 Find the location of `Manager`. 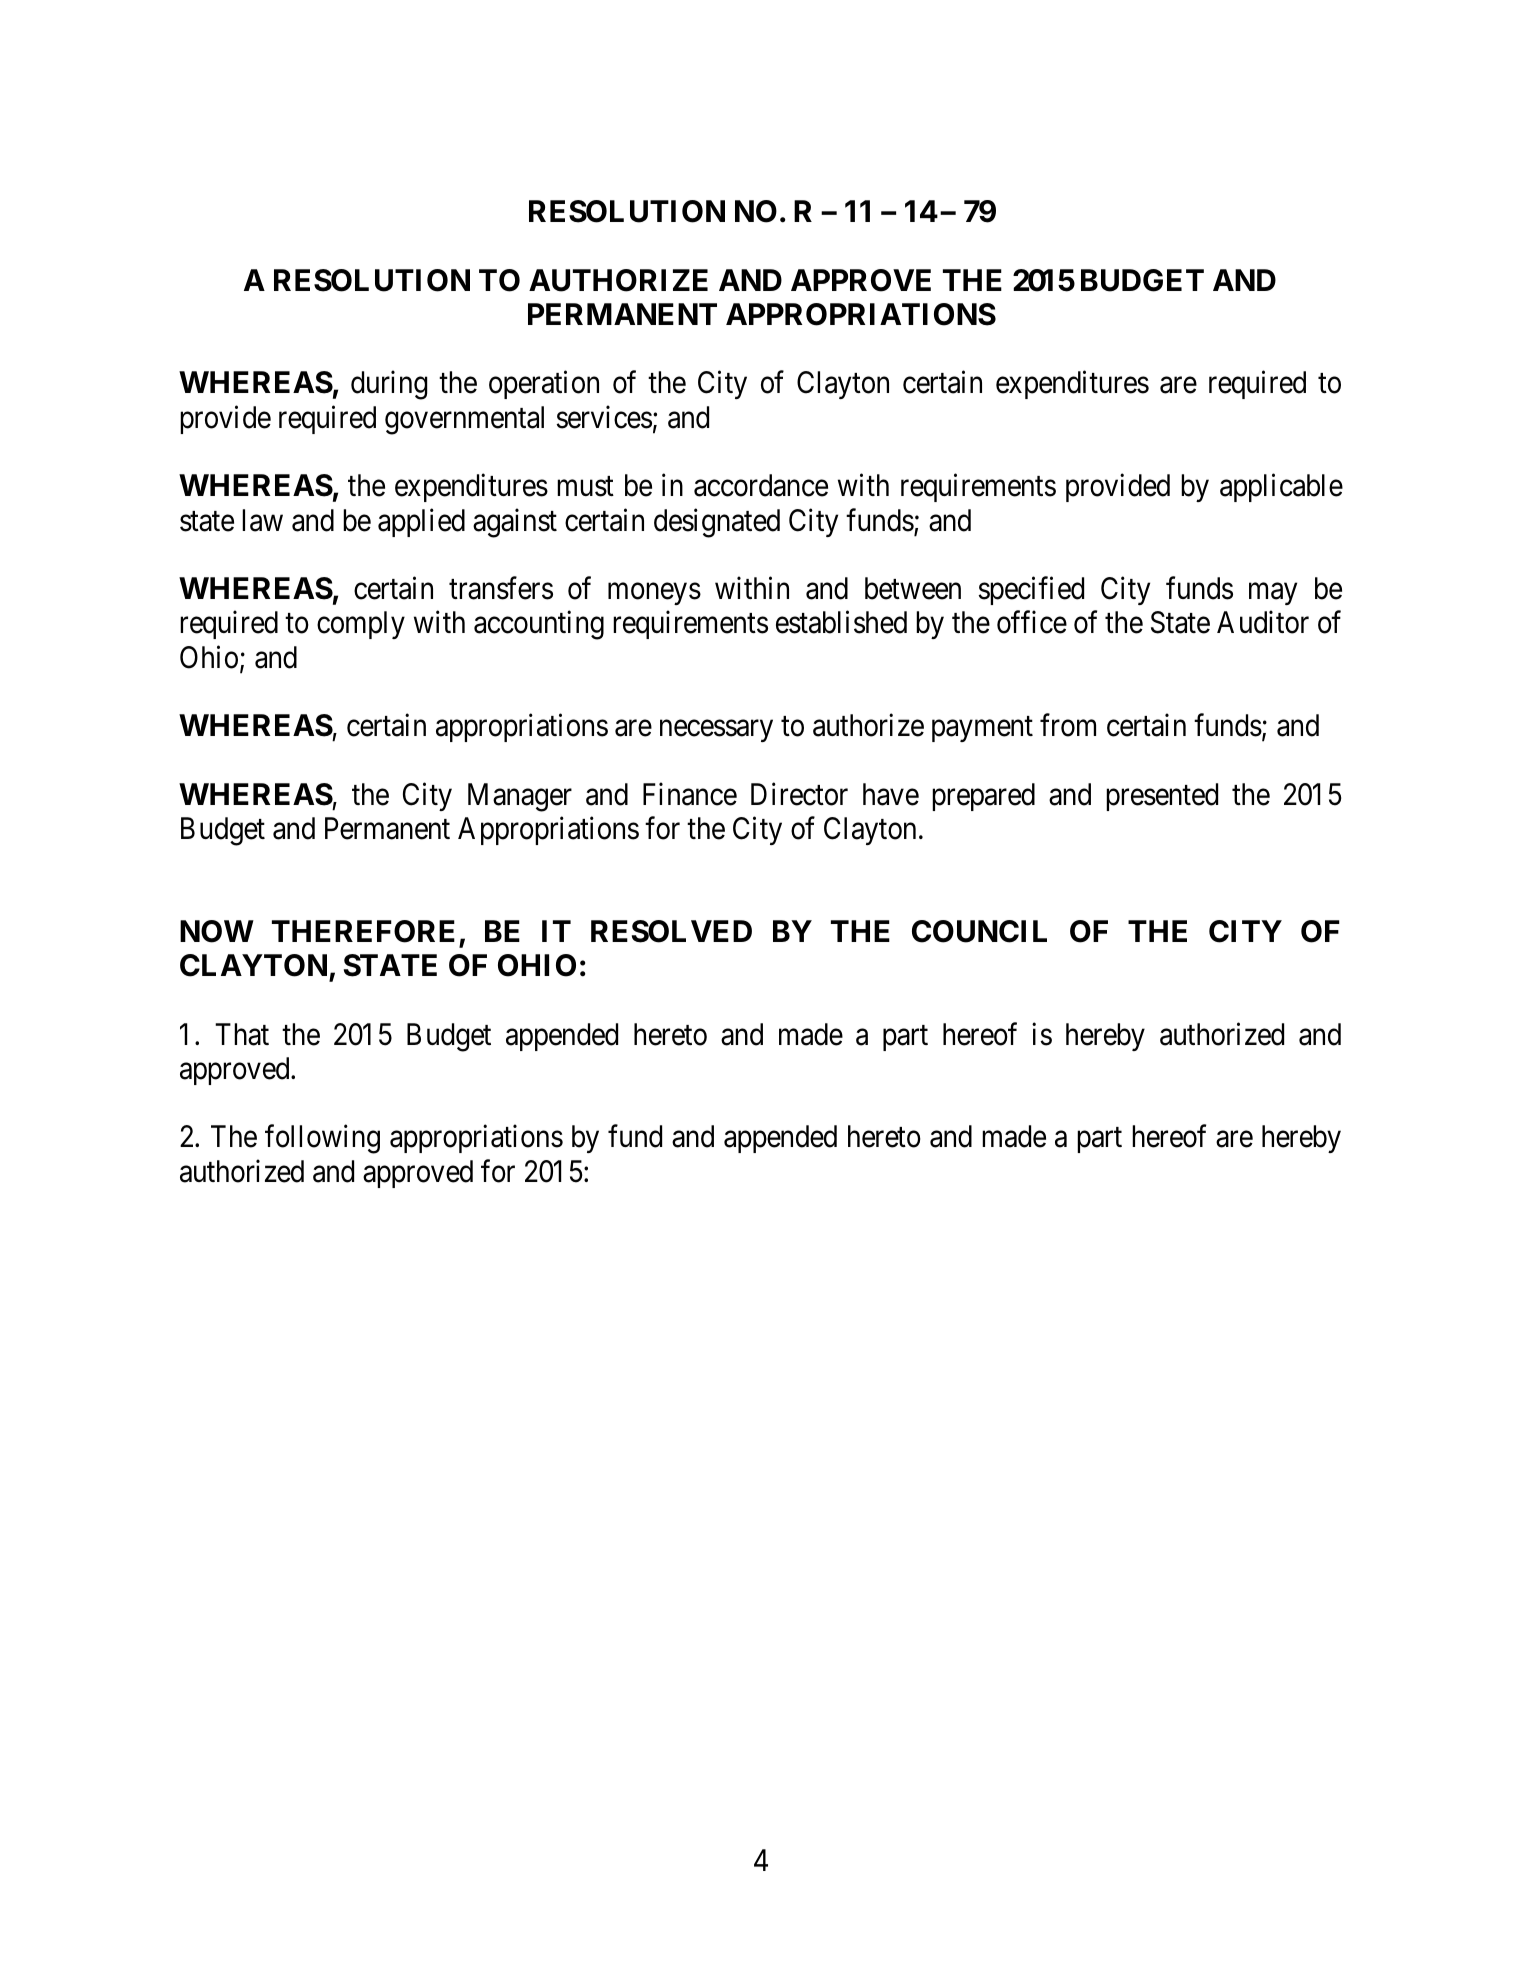

Manager is located at coordinates (520, 797).
